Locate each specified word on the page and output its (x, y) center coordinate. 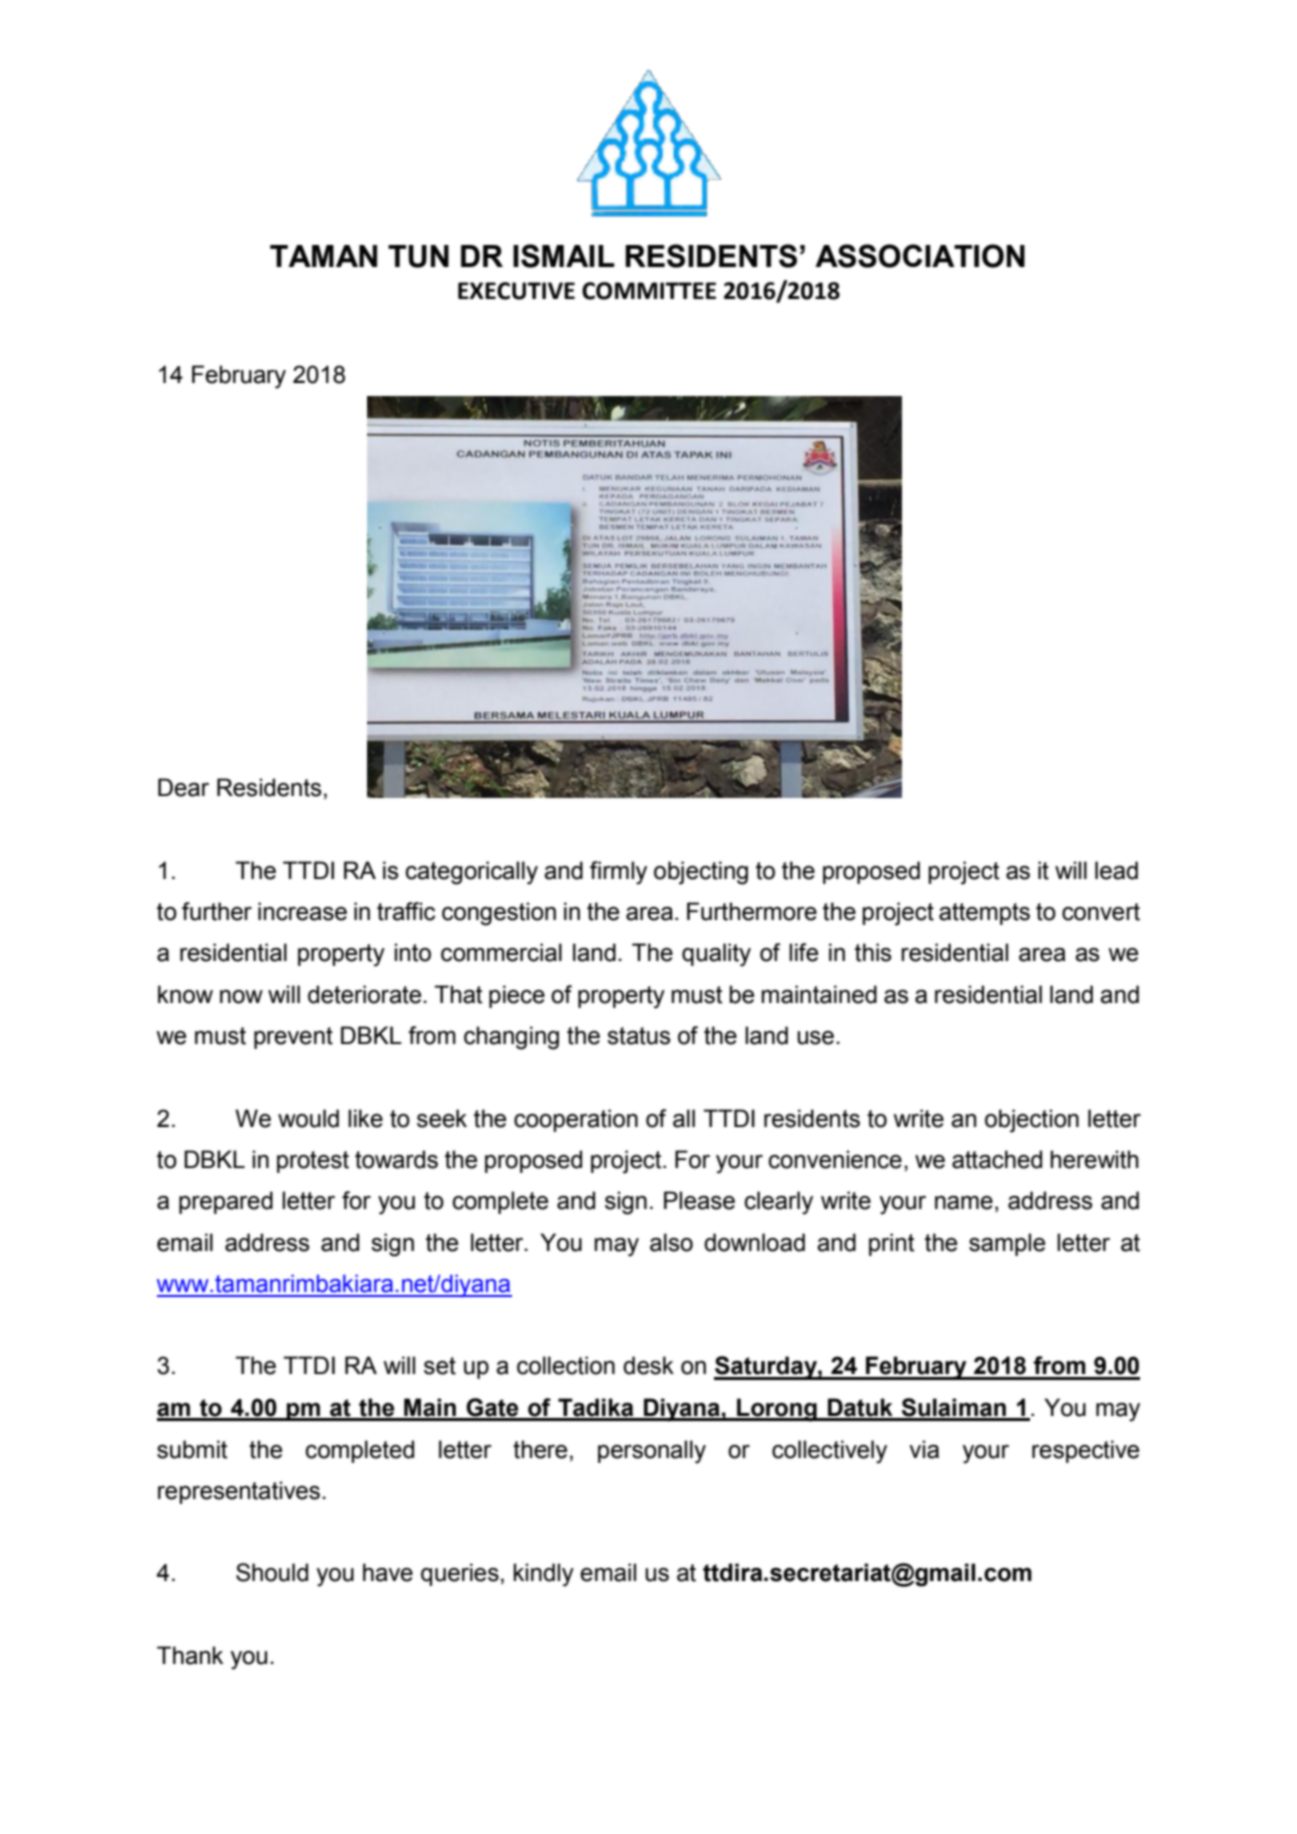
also (671, 1242)
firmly (618, 873)
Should (272, 1572)
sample (1007, 1244)
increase (302, 911)
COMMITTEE (649, 291)
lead (1116, 870)
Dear (183, 787)
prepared (226, 1202)
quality (716, 955)
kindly (543, 1575)
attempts (984, 914)
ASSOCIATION (920, 256)
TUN (418, 256)
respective (1085, 1451)
